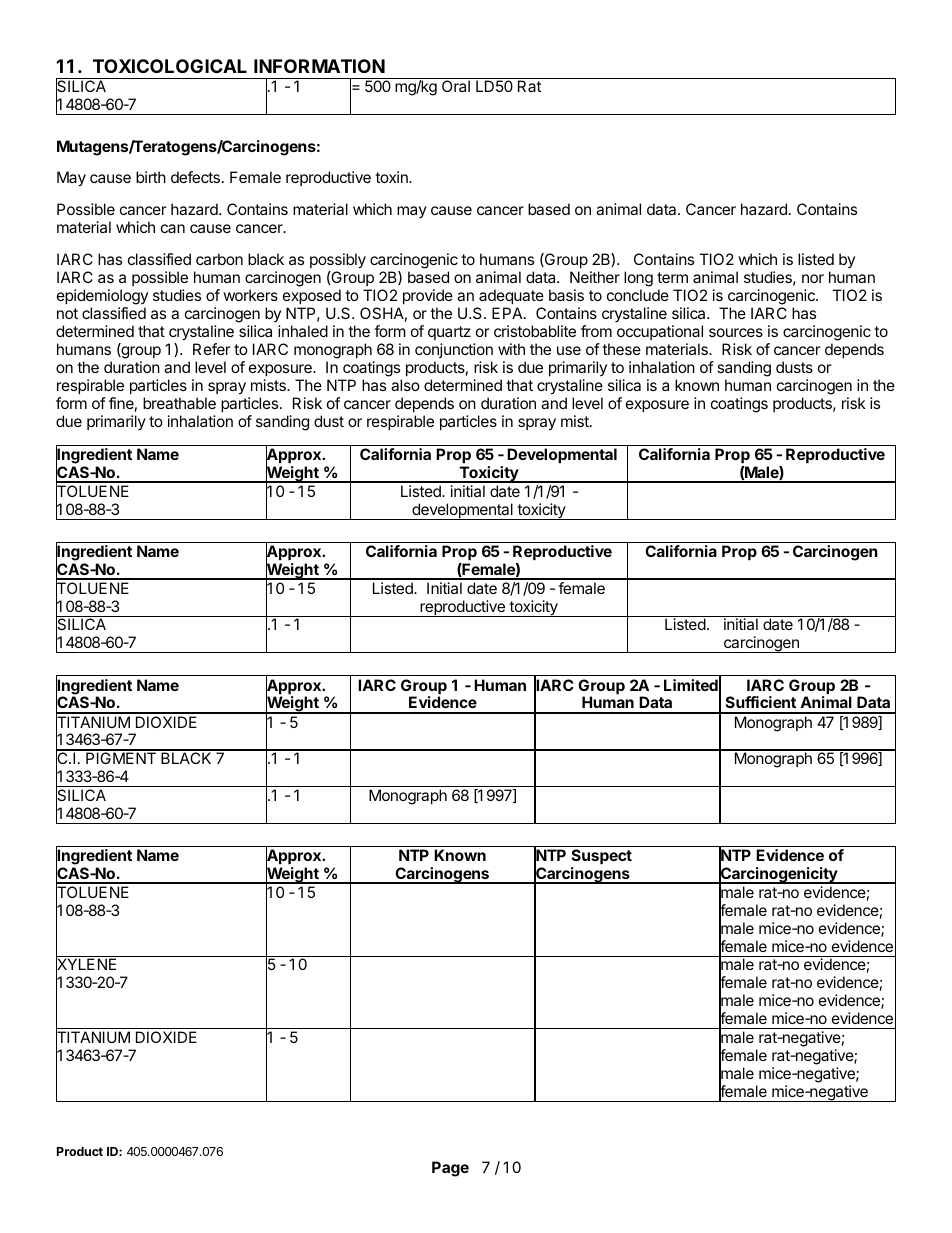 The image size is (952, 1233). I want to click on also, so click(405, 385).
